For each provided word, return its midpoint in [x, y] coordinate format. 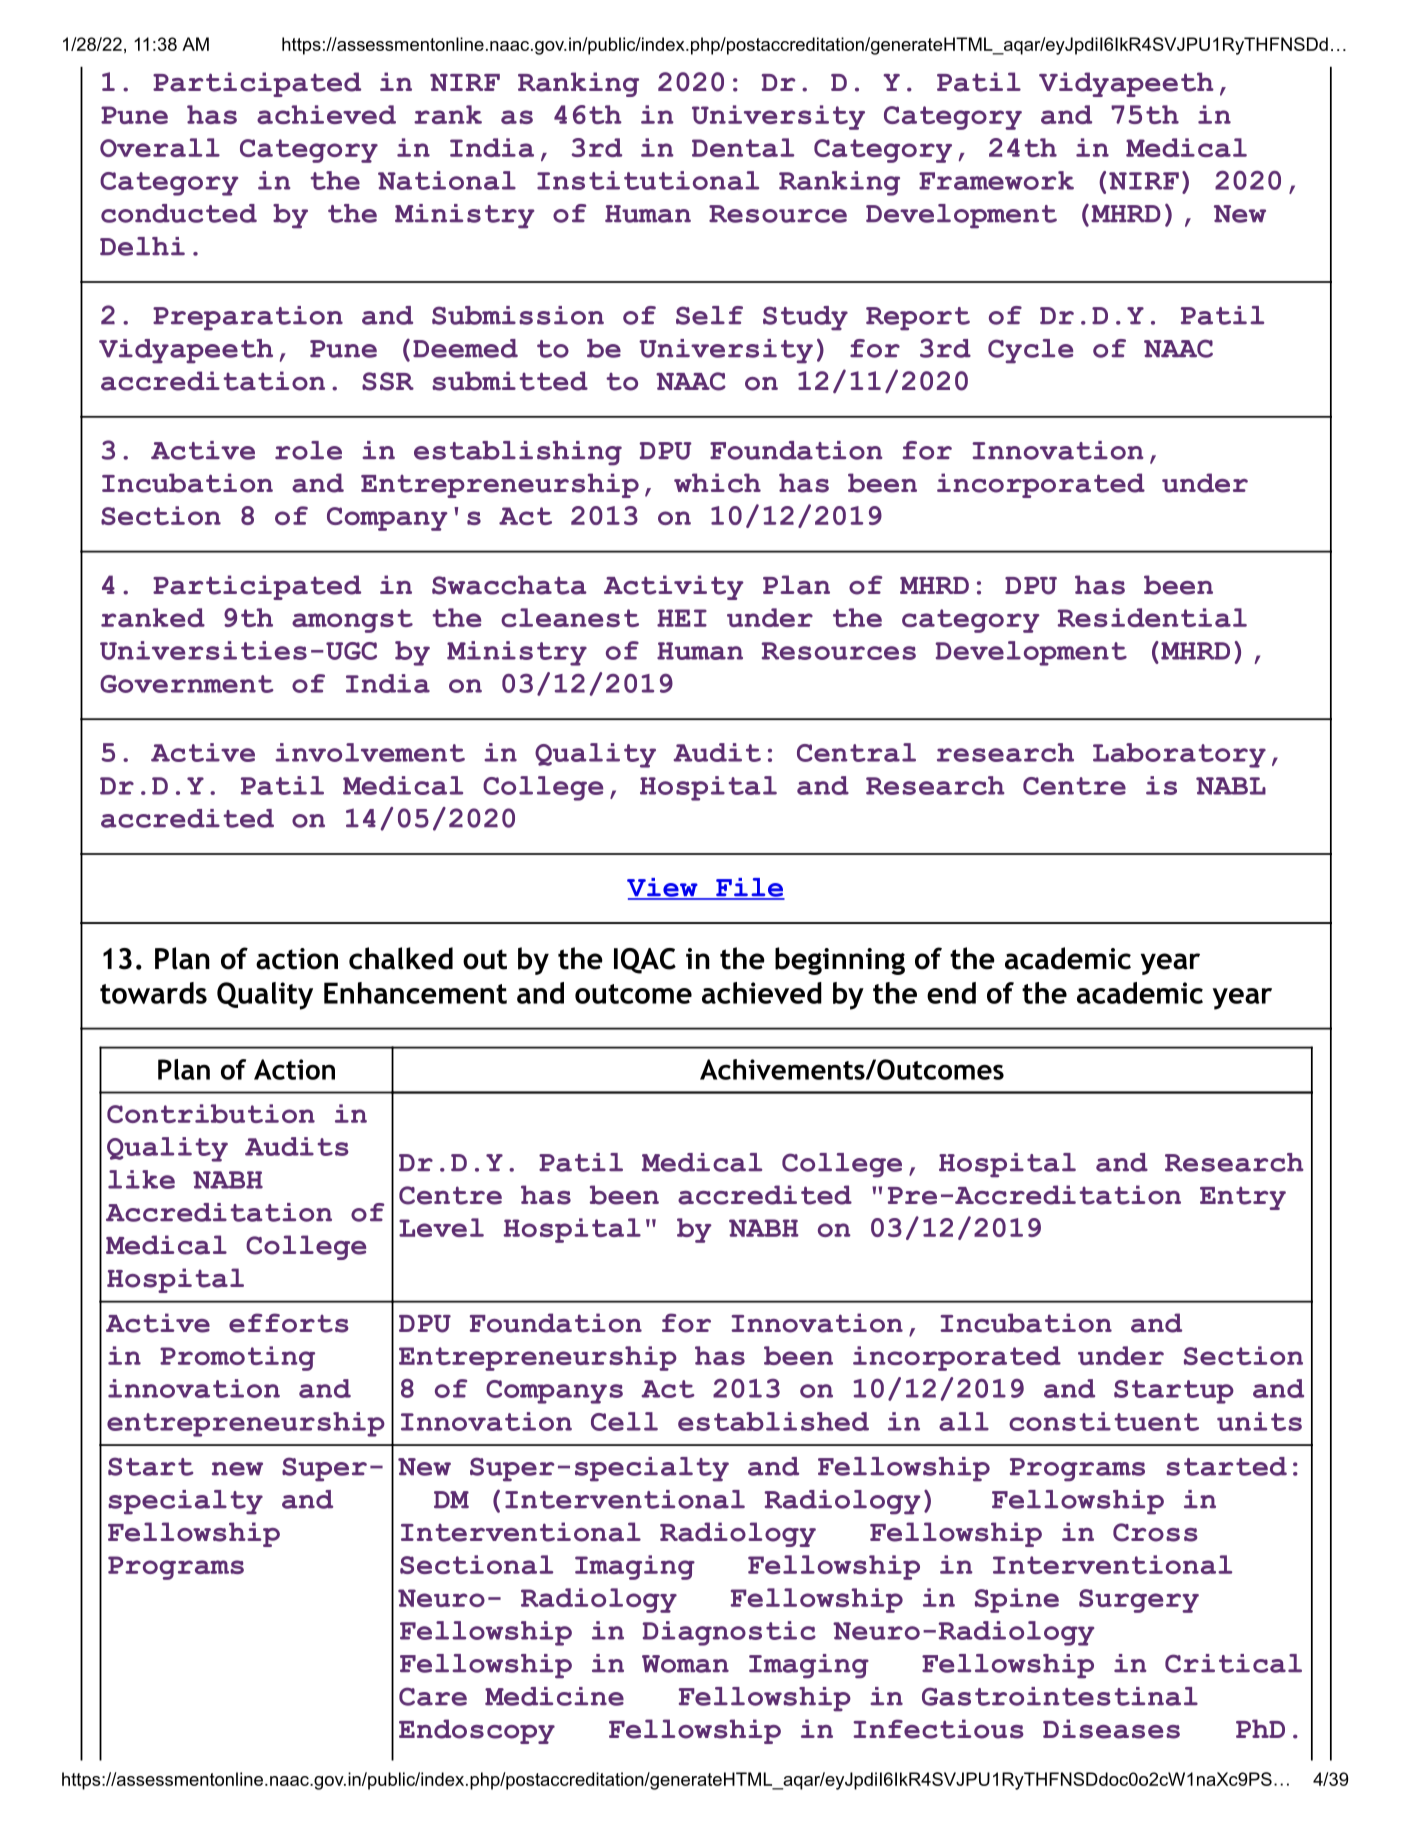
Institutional [648, 180]
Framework [996, 180]
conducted [179, 213]
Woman [685, 1664]
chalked [401, 958]
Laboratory [1179, 755]
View [663, 888]
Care [433, 1696]
